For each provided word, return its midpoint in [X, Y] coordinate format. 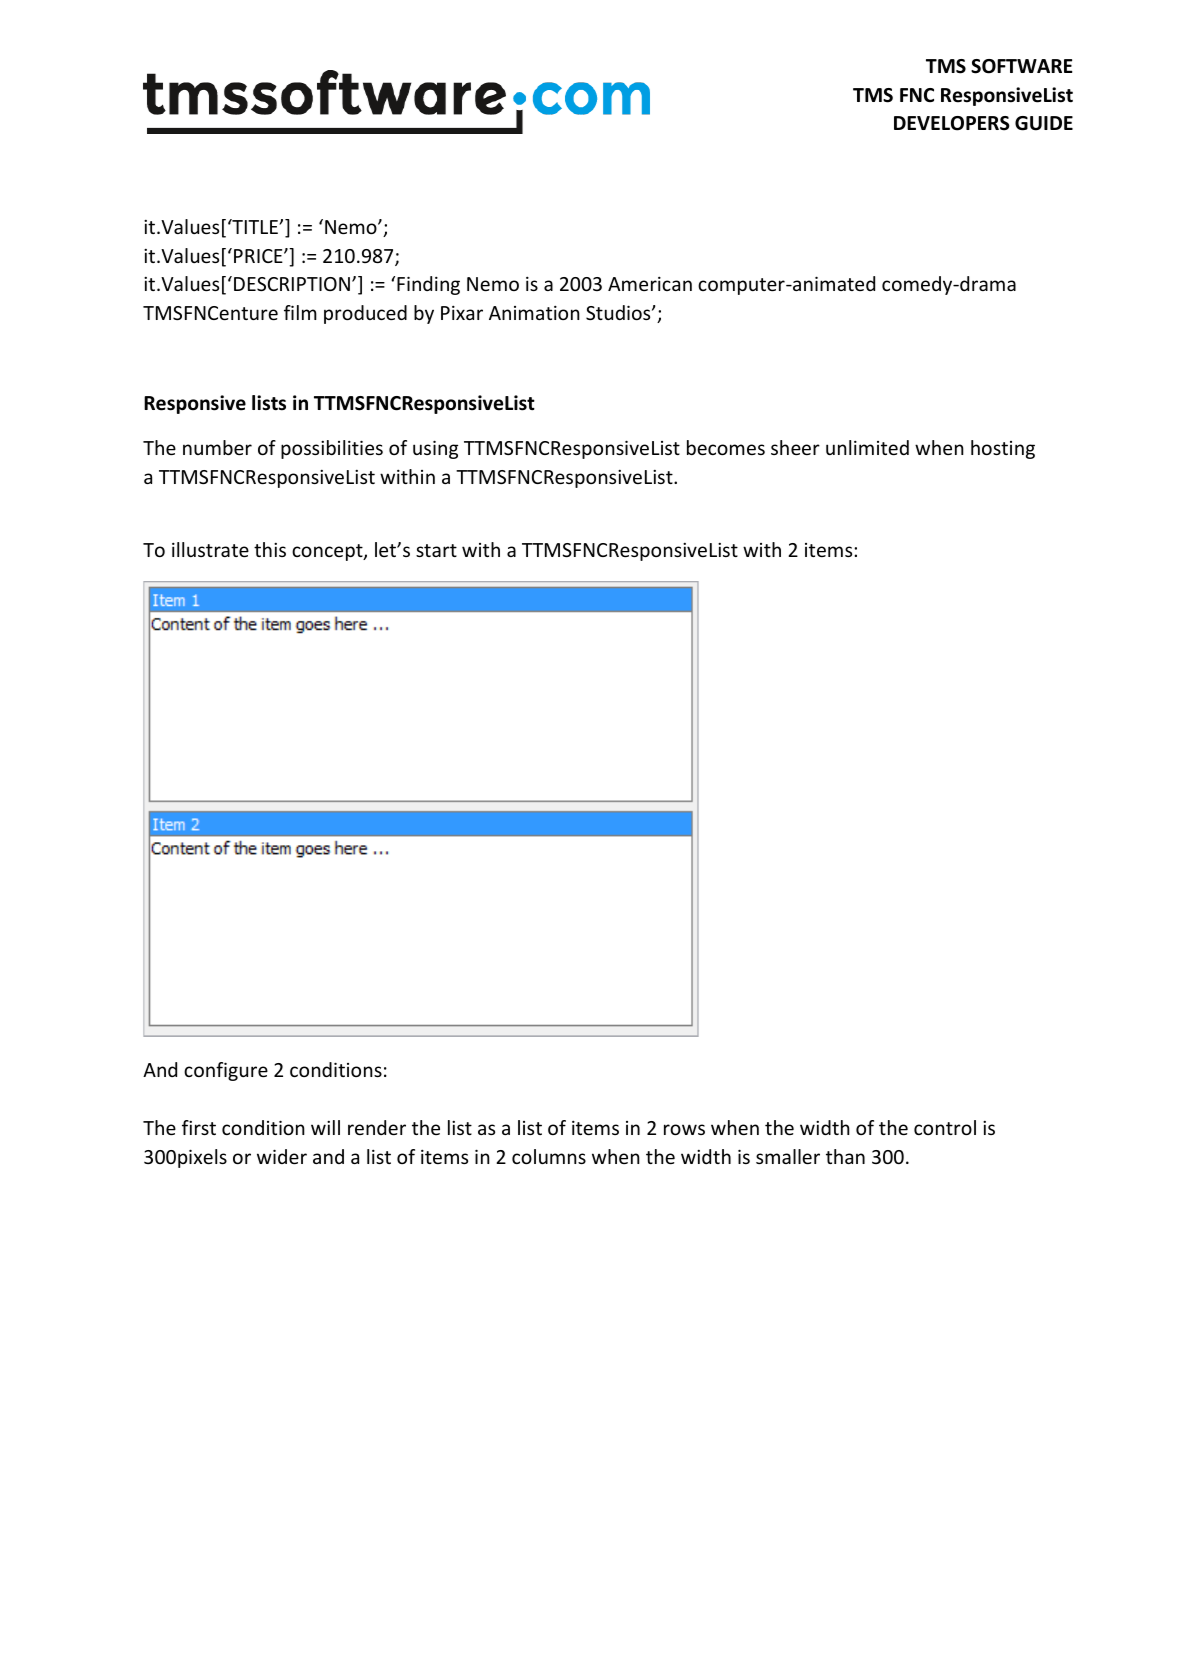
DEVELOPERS [952, 123]
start [436, 550]
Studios [619, 312]
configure [226, 1071]
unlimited [867, 447]
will [325, 1127]
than [845, 1156]
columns [549, 1156]
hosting [1003, 449]
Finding [428, 285]
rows [684, 1129]
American [650, 283]
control [945, 1127]
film [300, 312]
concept [328, 552]
